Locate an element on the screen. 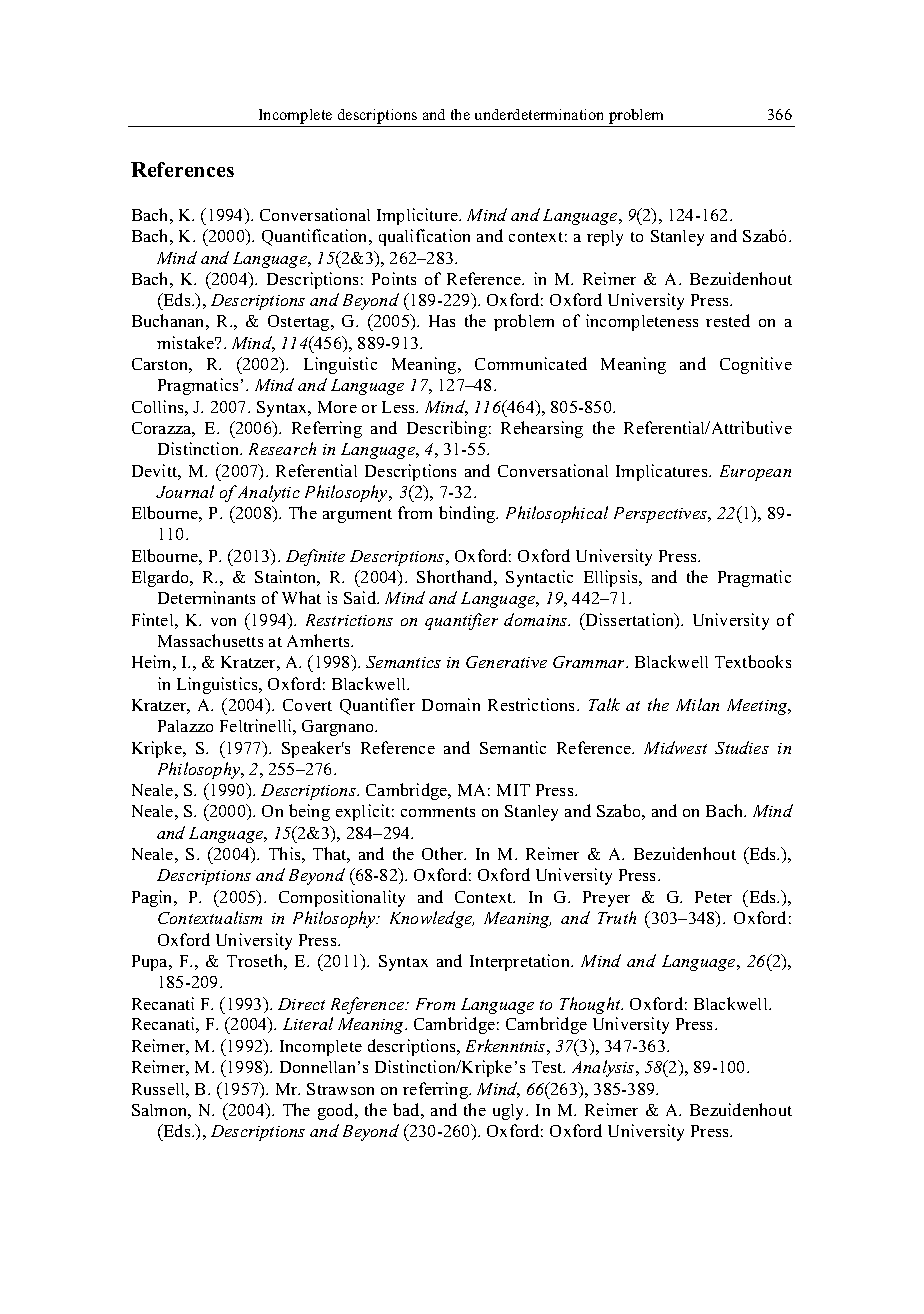 The width and height of the screenshot is (924, 1314). Quantification is located at coordinates (316, 237).
